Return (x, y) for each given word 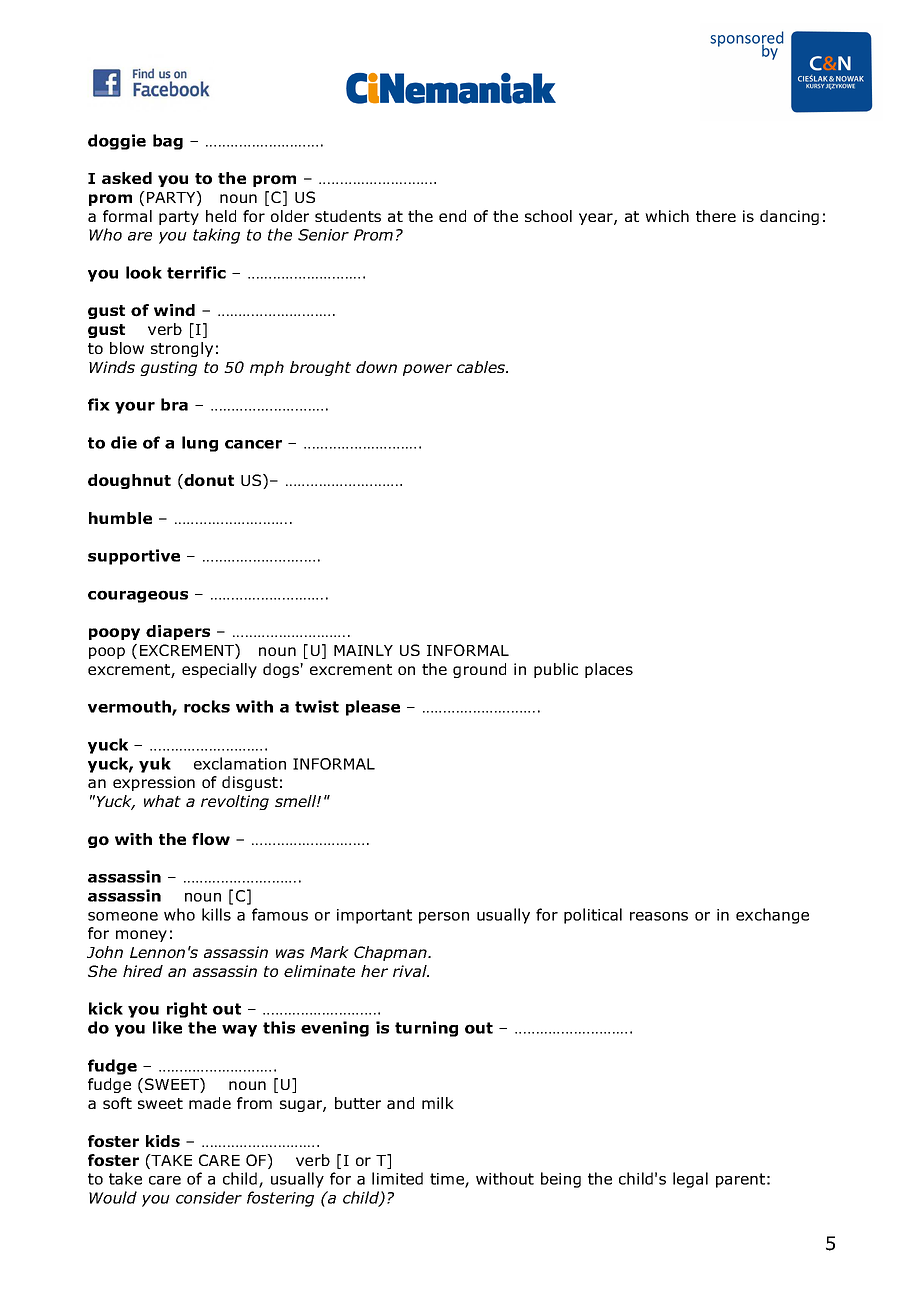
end (452, 216)
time (448, 1180)
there (716, 216)
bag (168, 142)
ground (479, 670)
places (609, 670)
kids (163, 1141)
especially (219, 670)
